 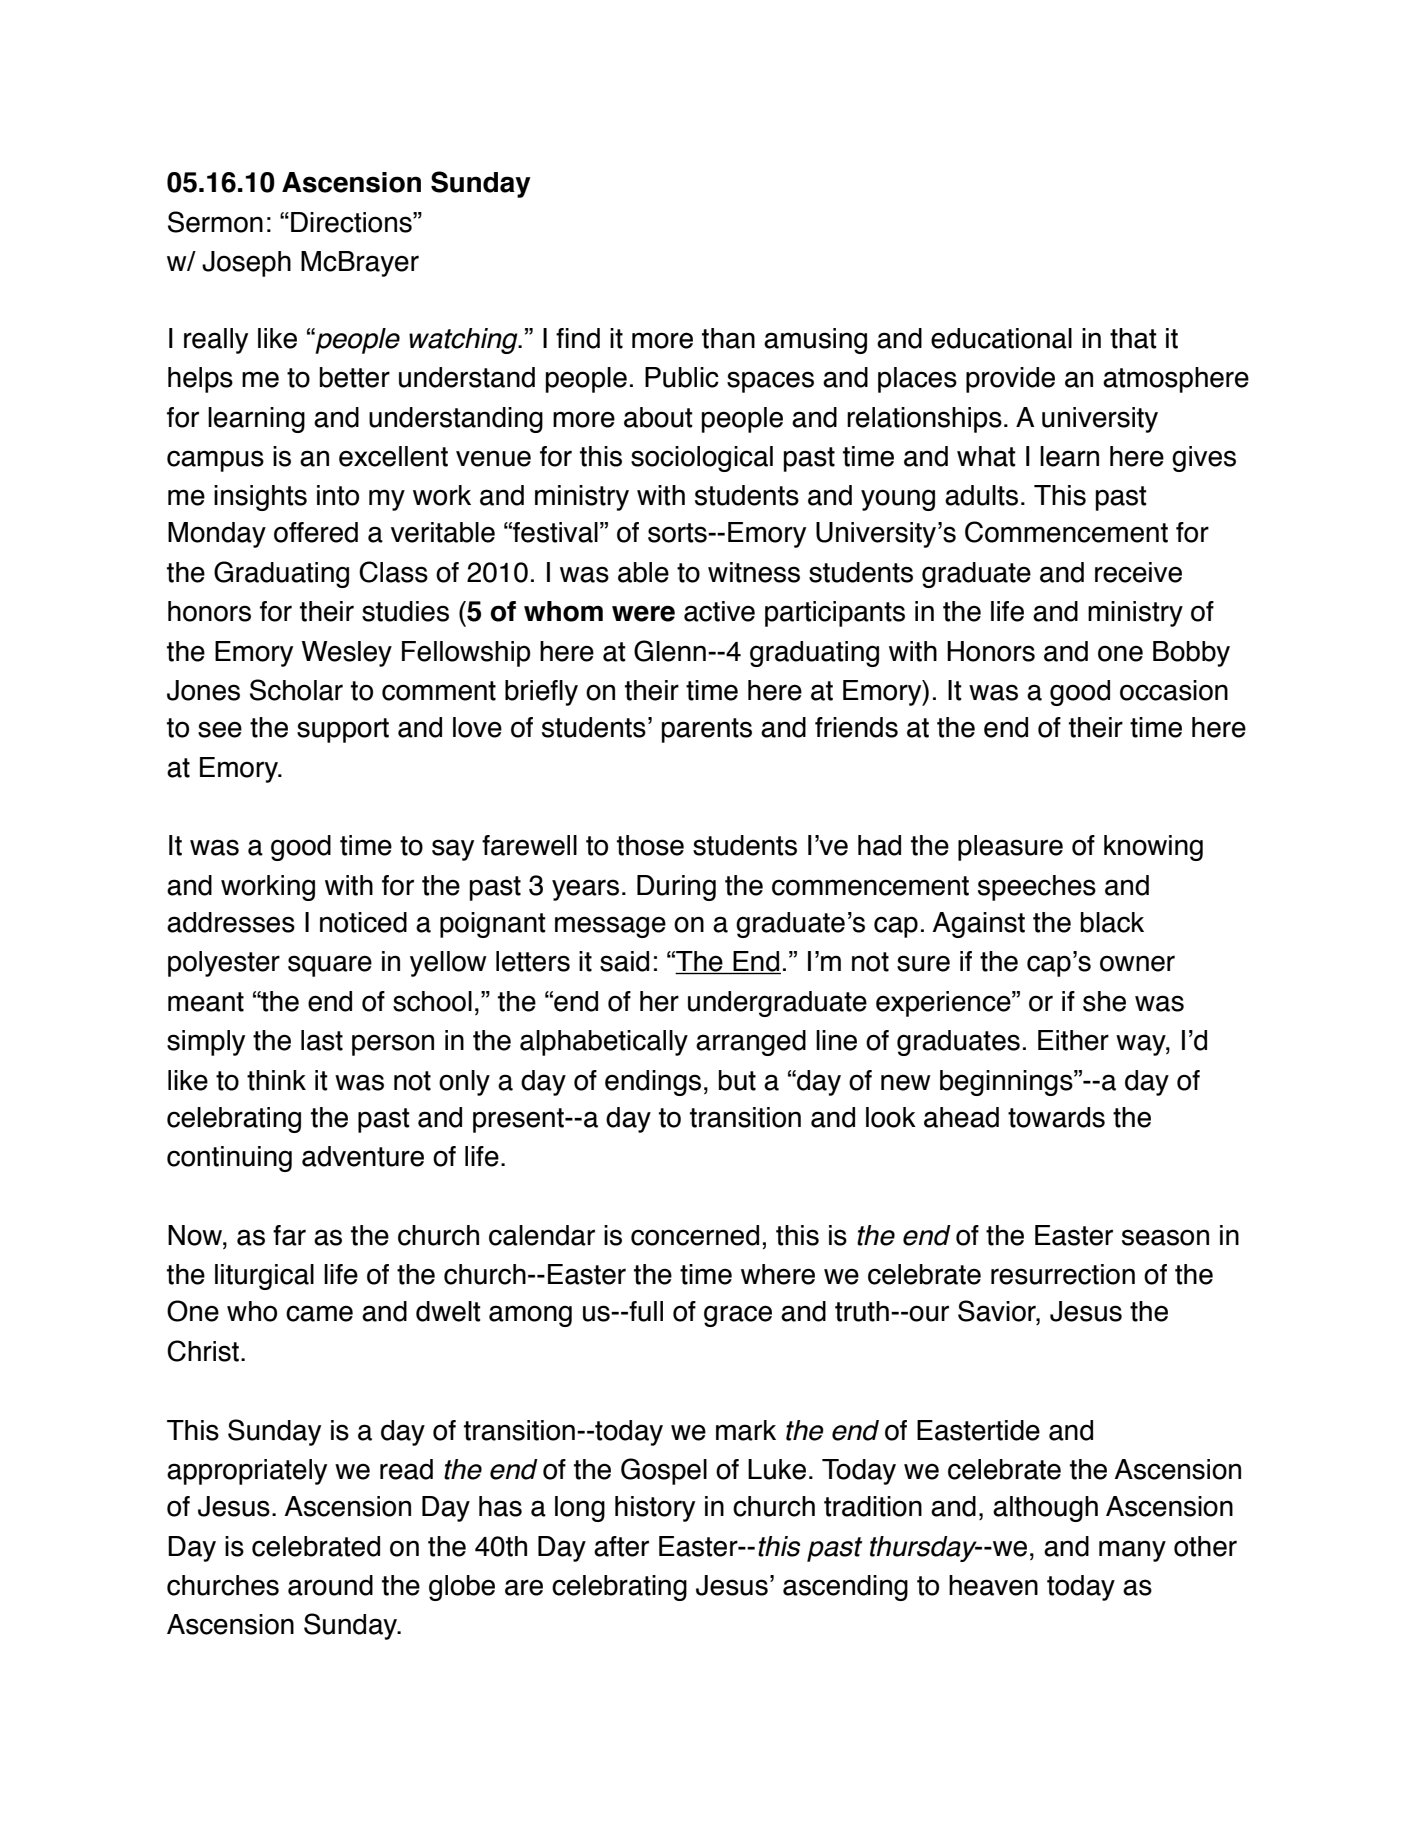 I want to click on occasion, so click(x=1174, y=690).
